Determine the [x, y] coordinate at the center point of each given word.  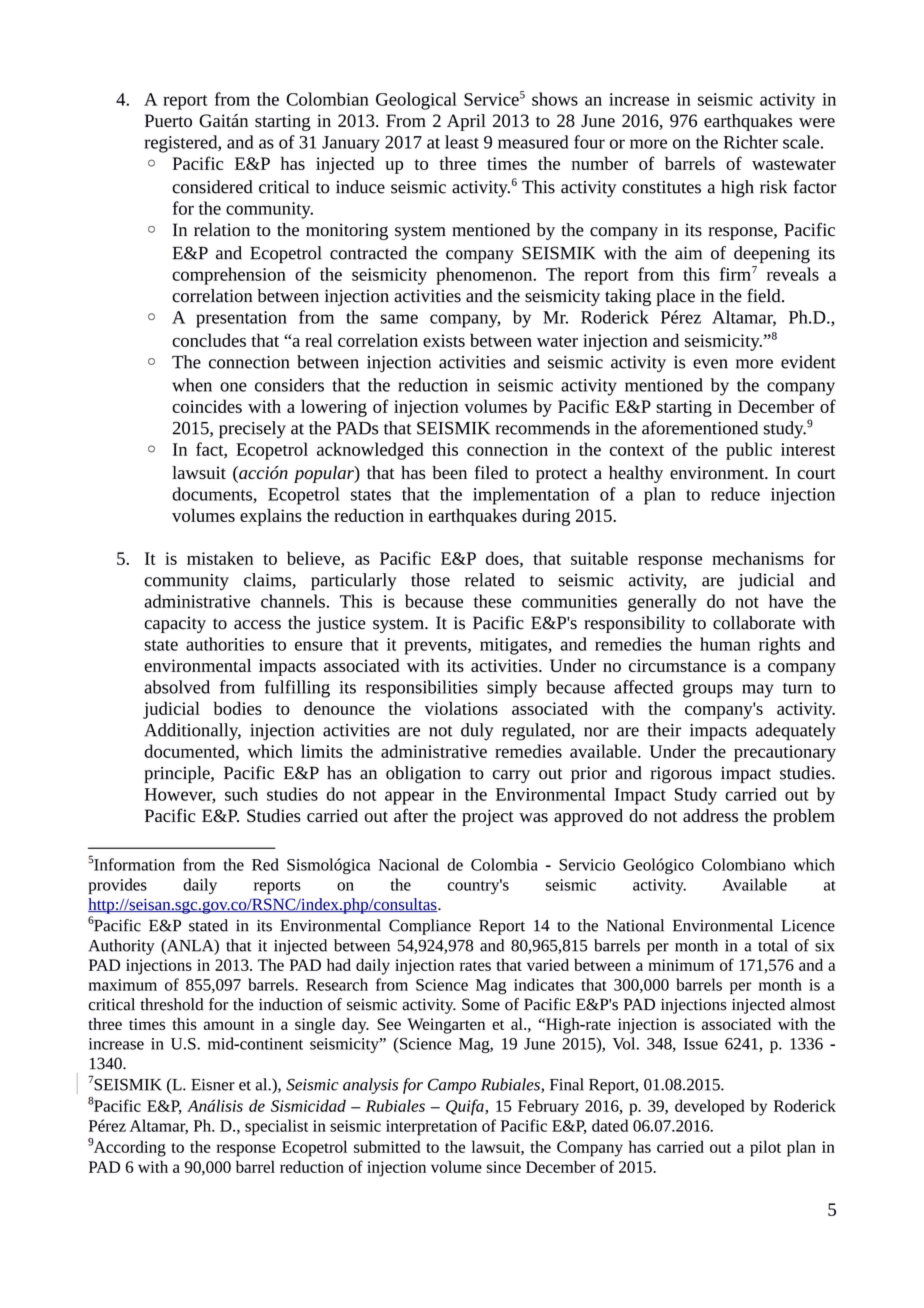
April [466, 122]
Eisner [213, 1085]
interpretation [431, 1128]
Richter [750, 142]
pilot [765, 1148]
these [492, 601]
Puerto [168, 120]
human [725, 644]
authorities [225, 644]
